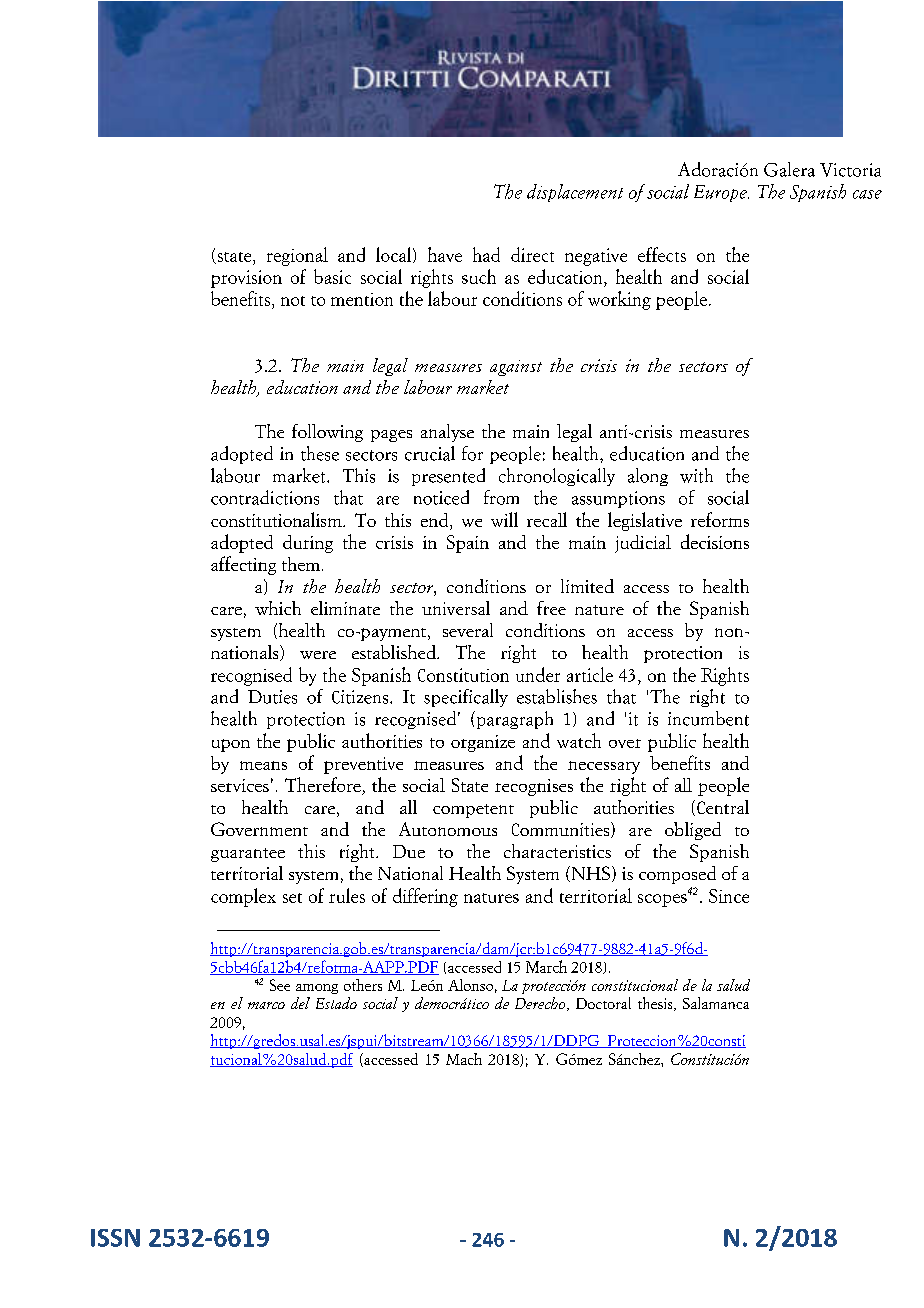  Describe the element at coordinates (716, 1003) in the screenshot. I see `Salamanca` at that location.
